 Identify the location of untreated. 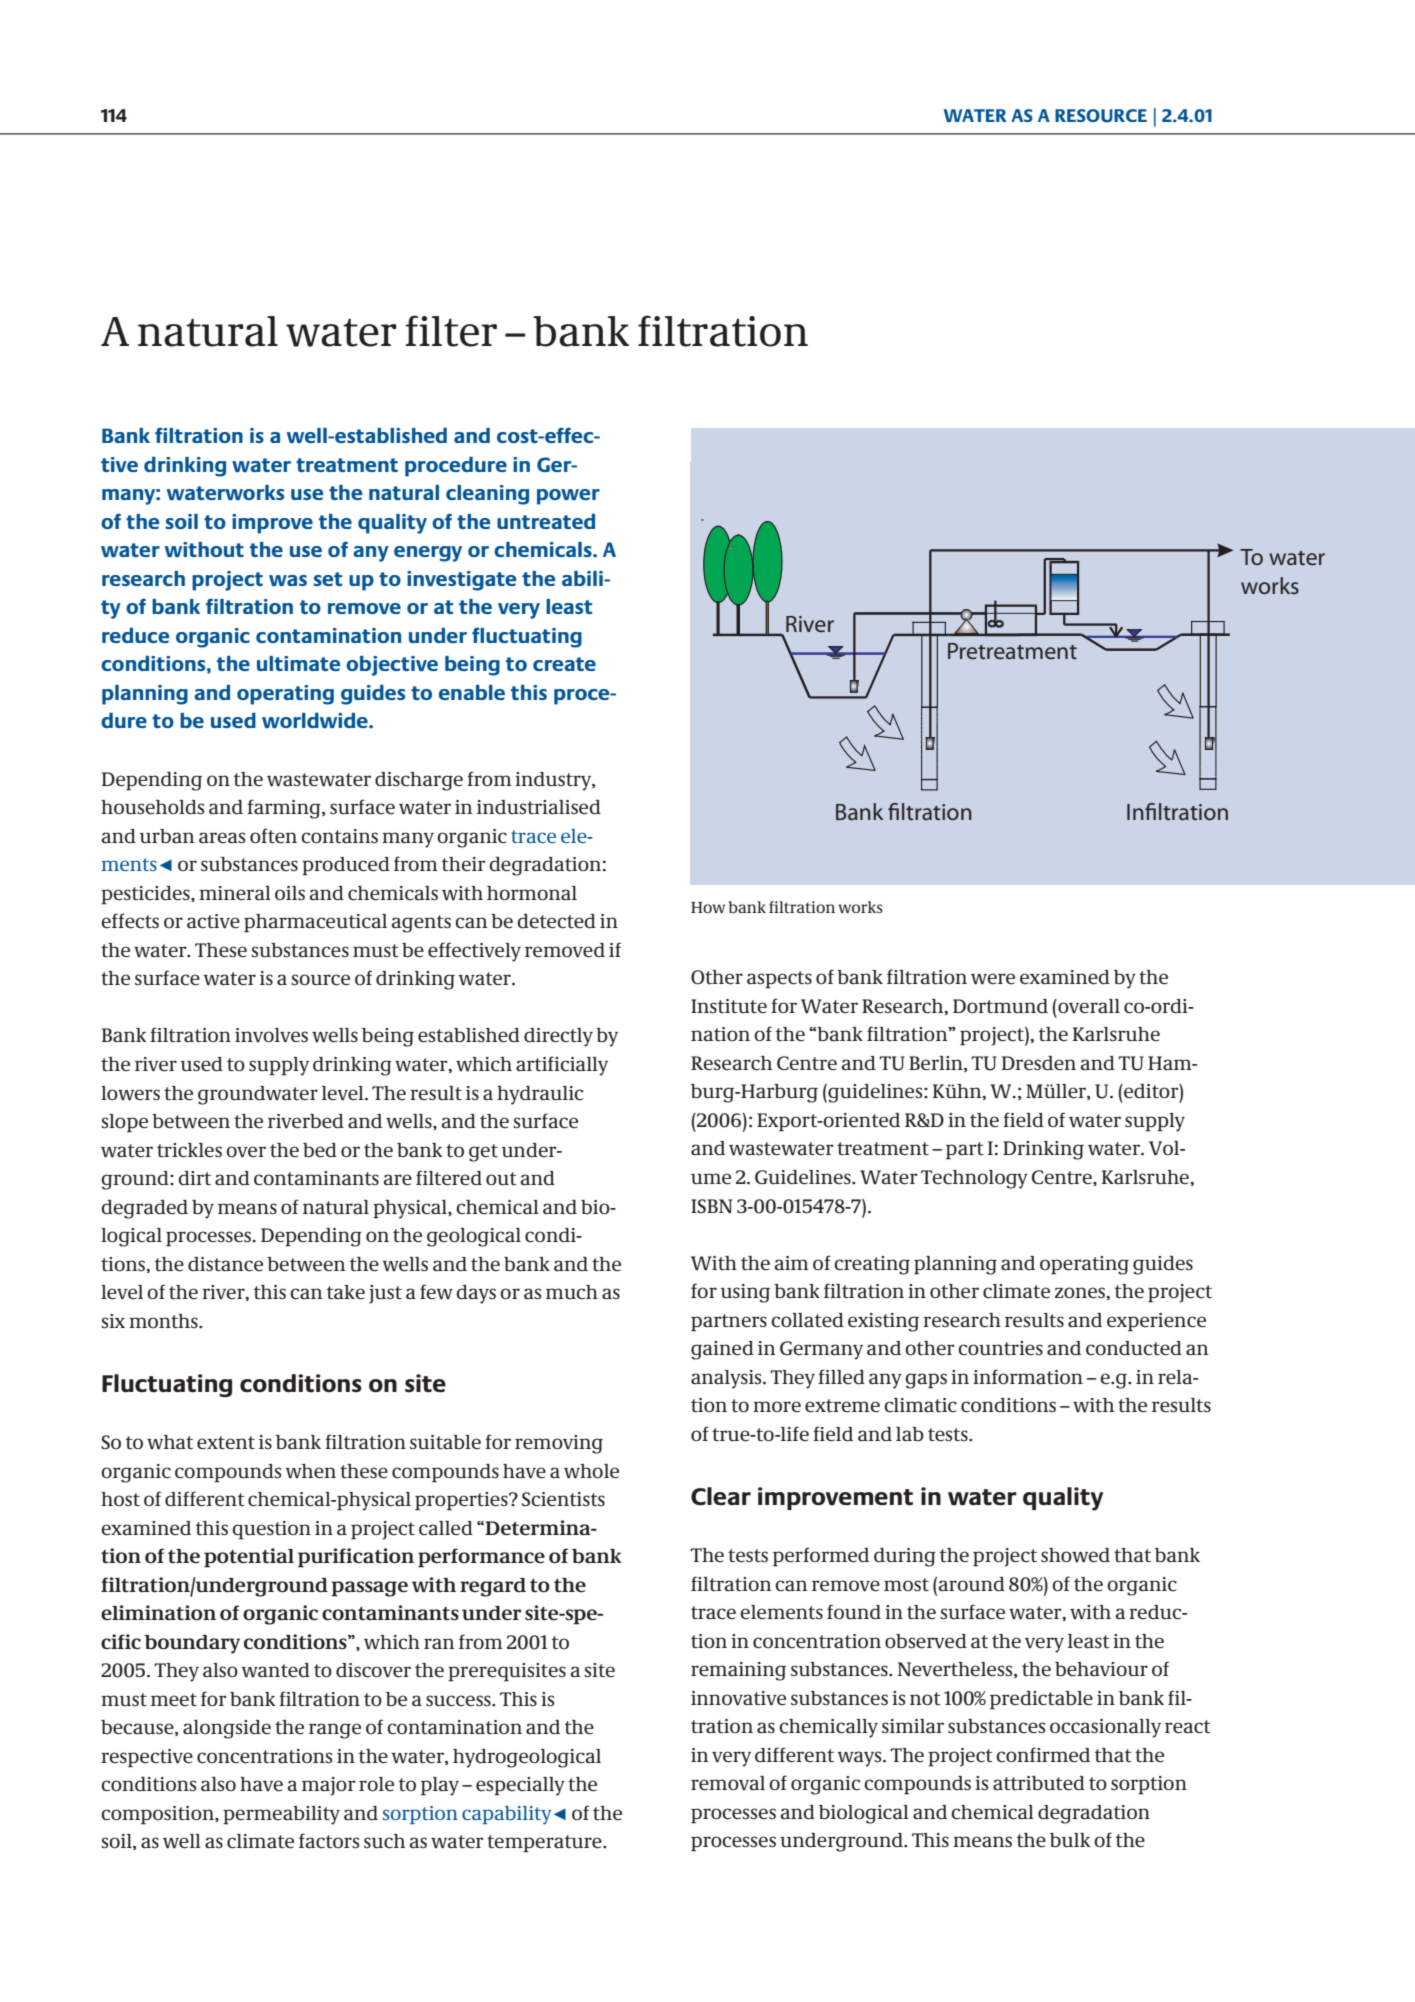
(546, 521).
